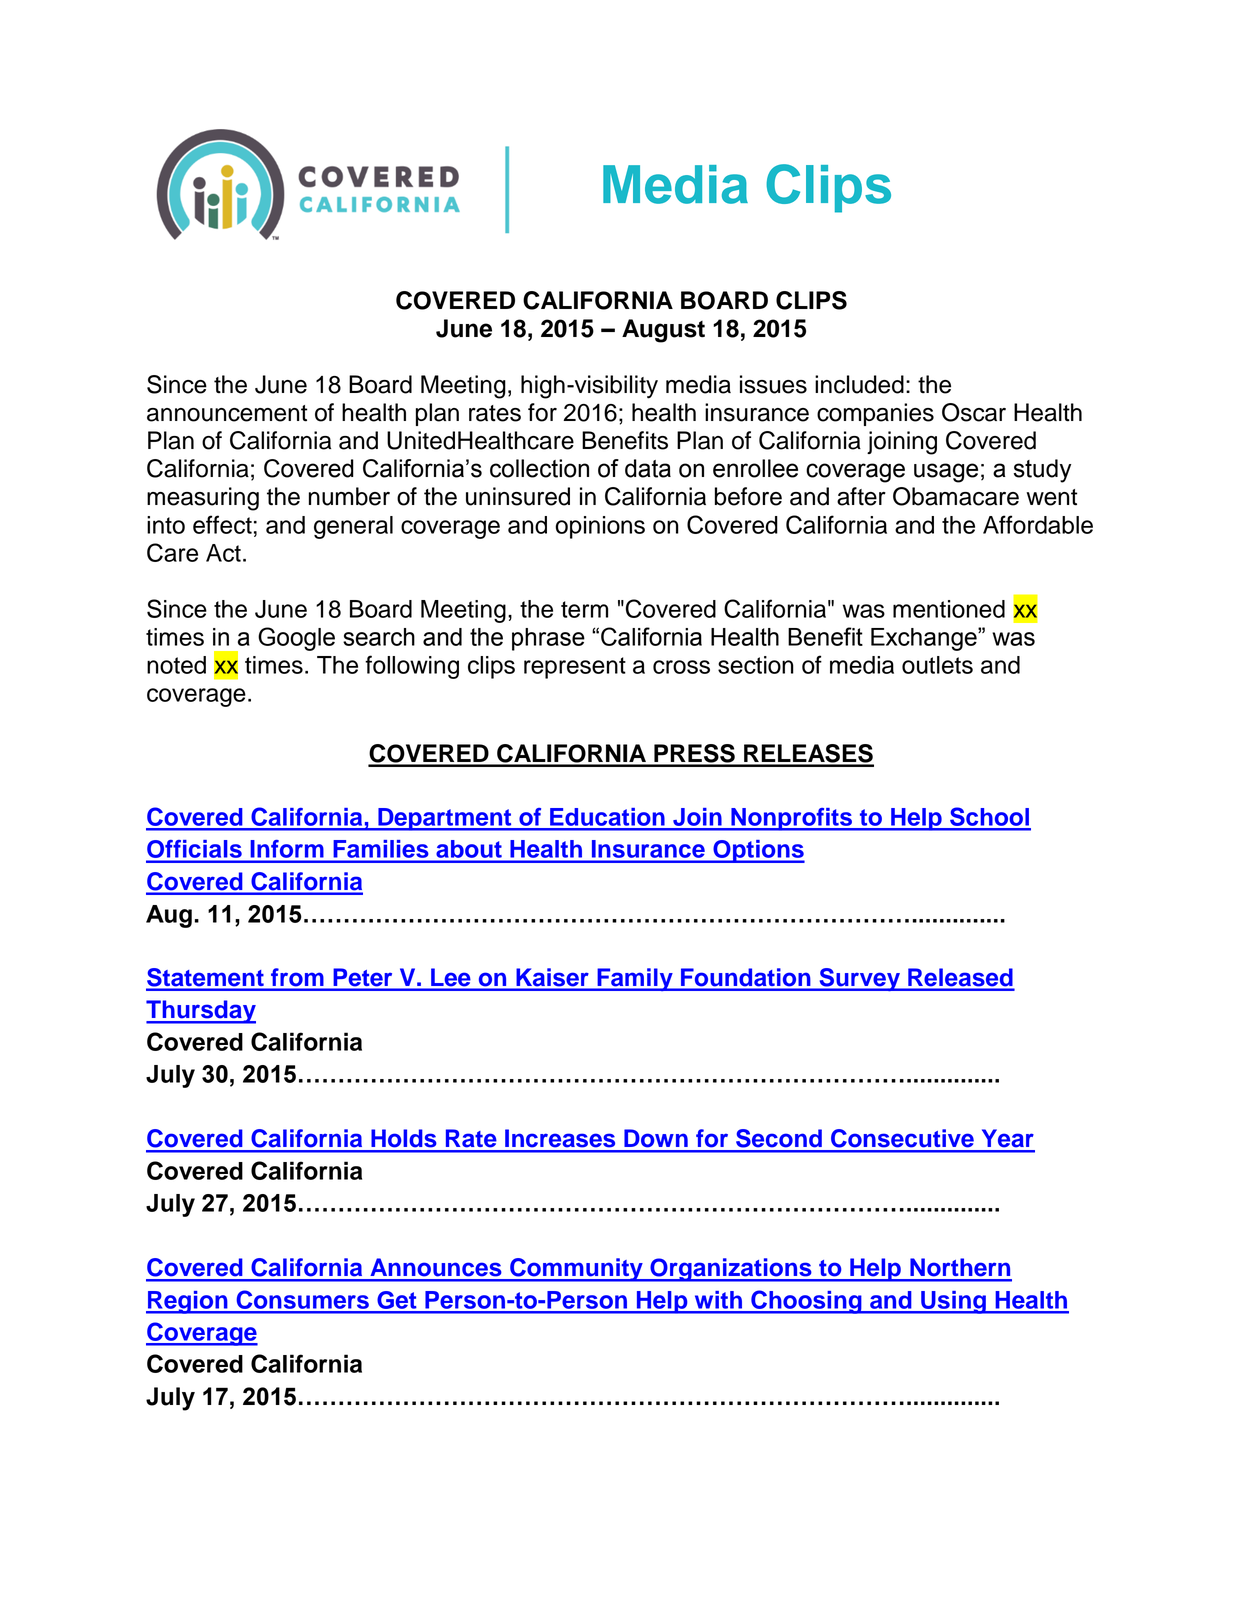  Describe the element at coordinates (445, 819) in the document. I see `Department` at that location.
